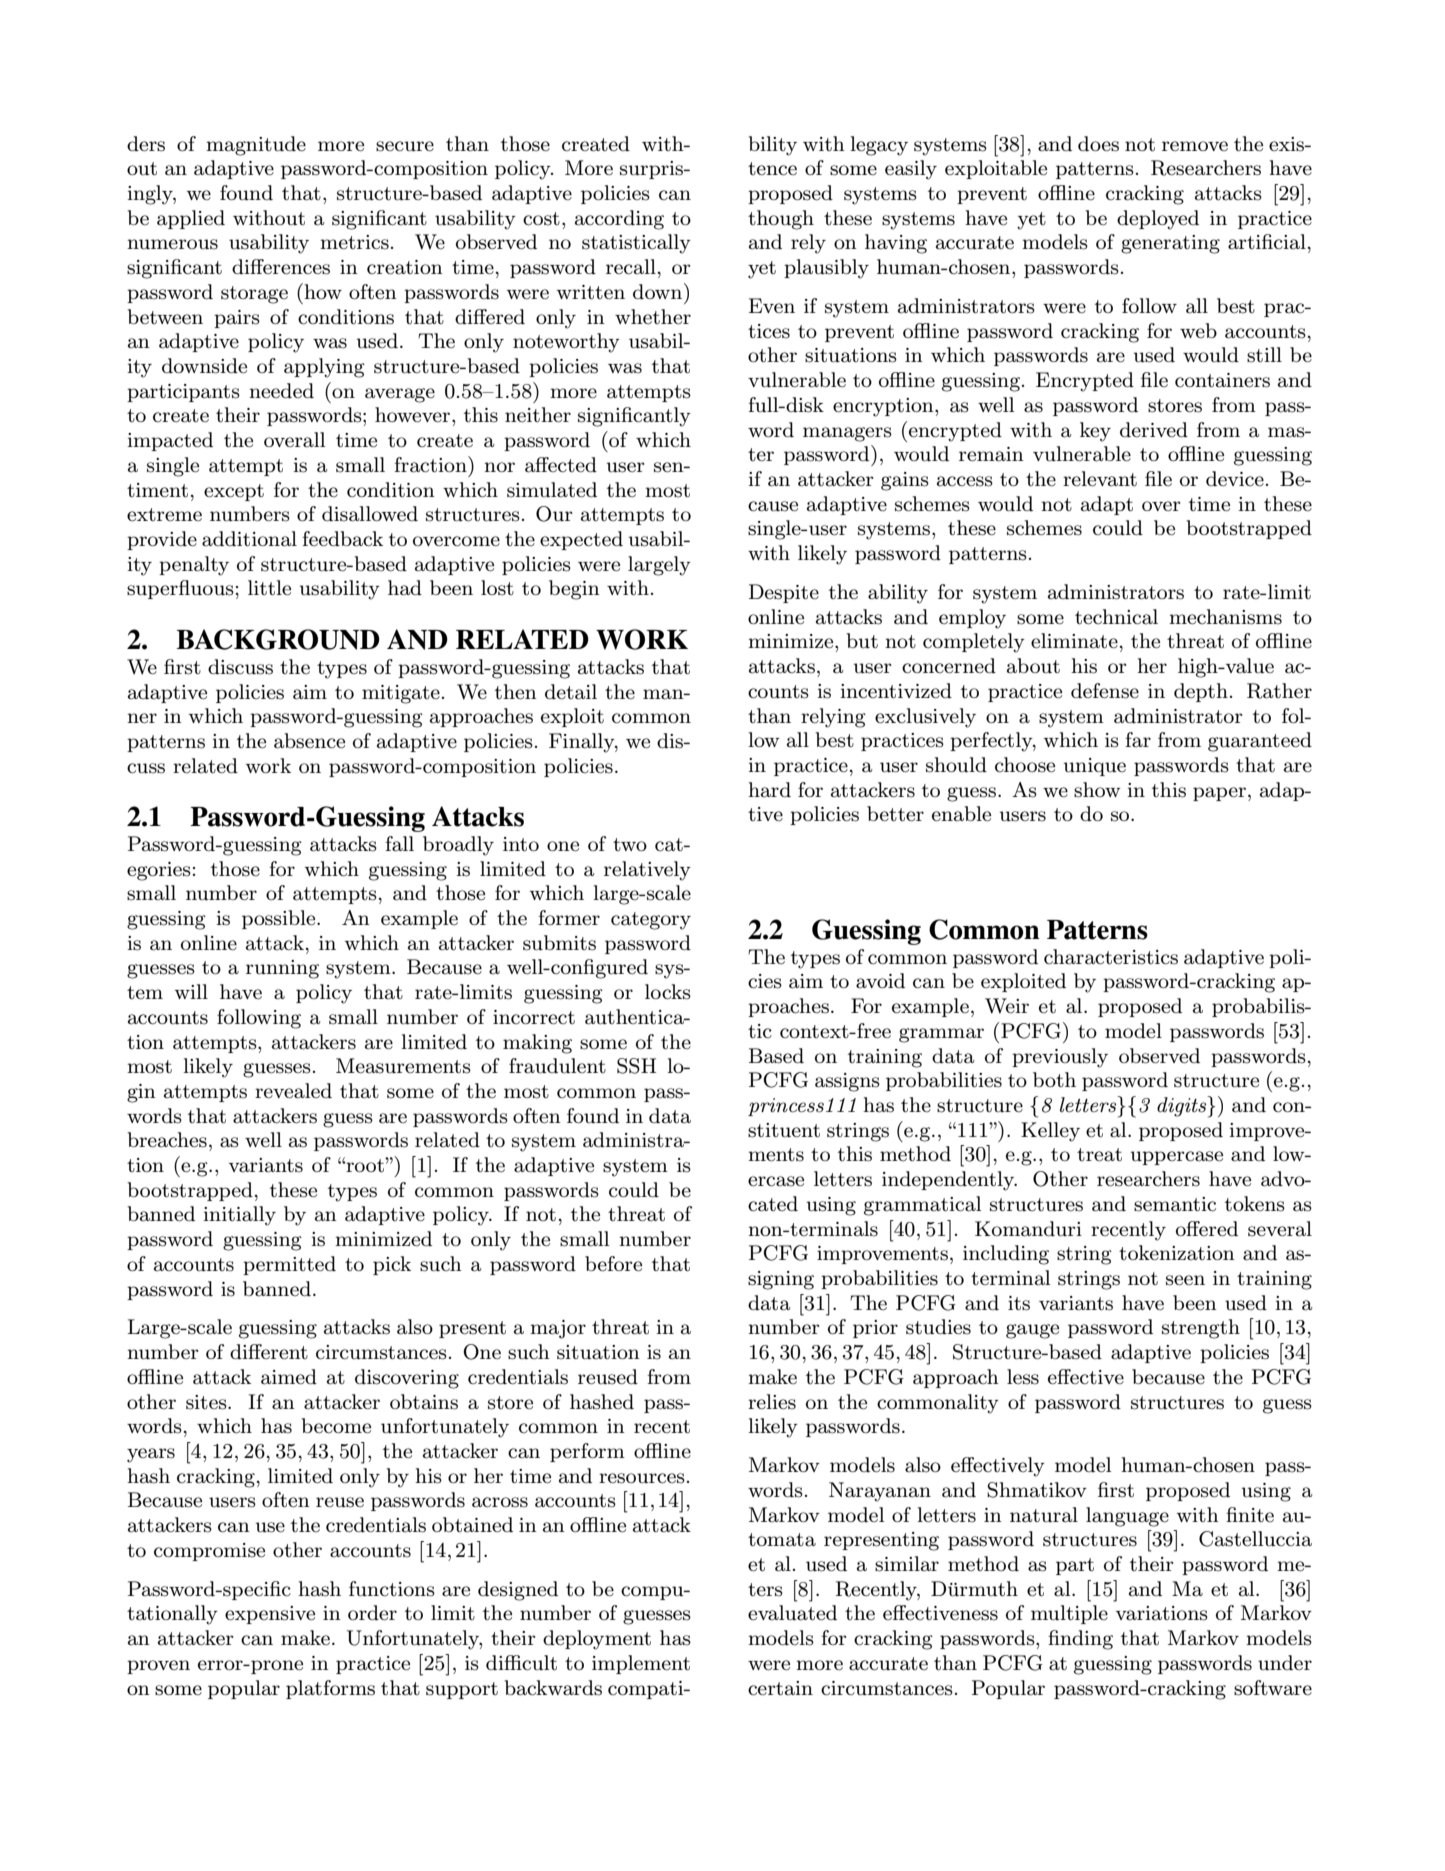 The image size is (1445, 1871). Describe the element at coordinates (651, 921) in the screenshot. I see `category` at that location.
